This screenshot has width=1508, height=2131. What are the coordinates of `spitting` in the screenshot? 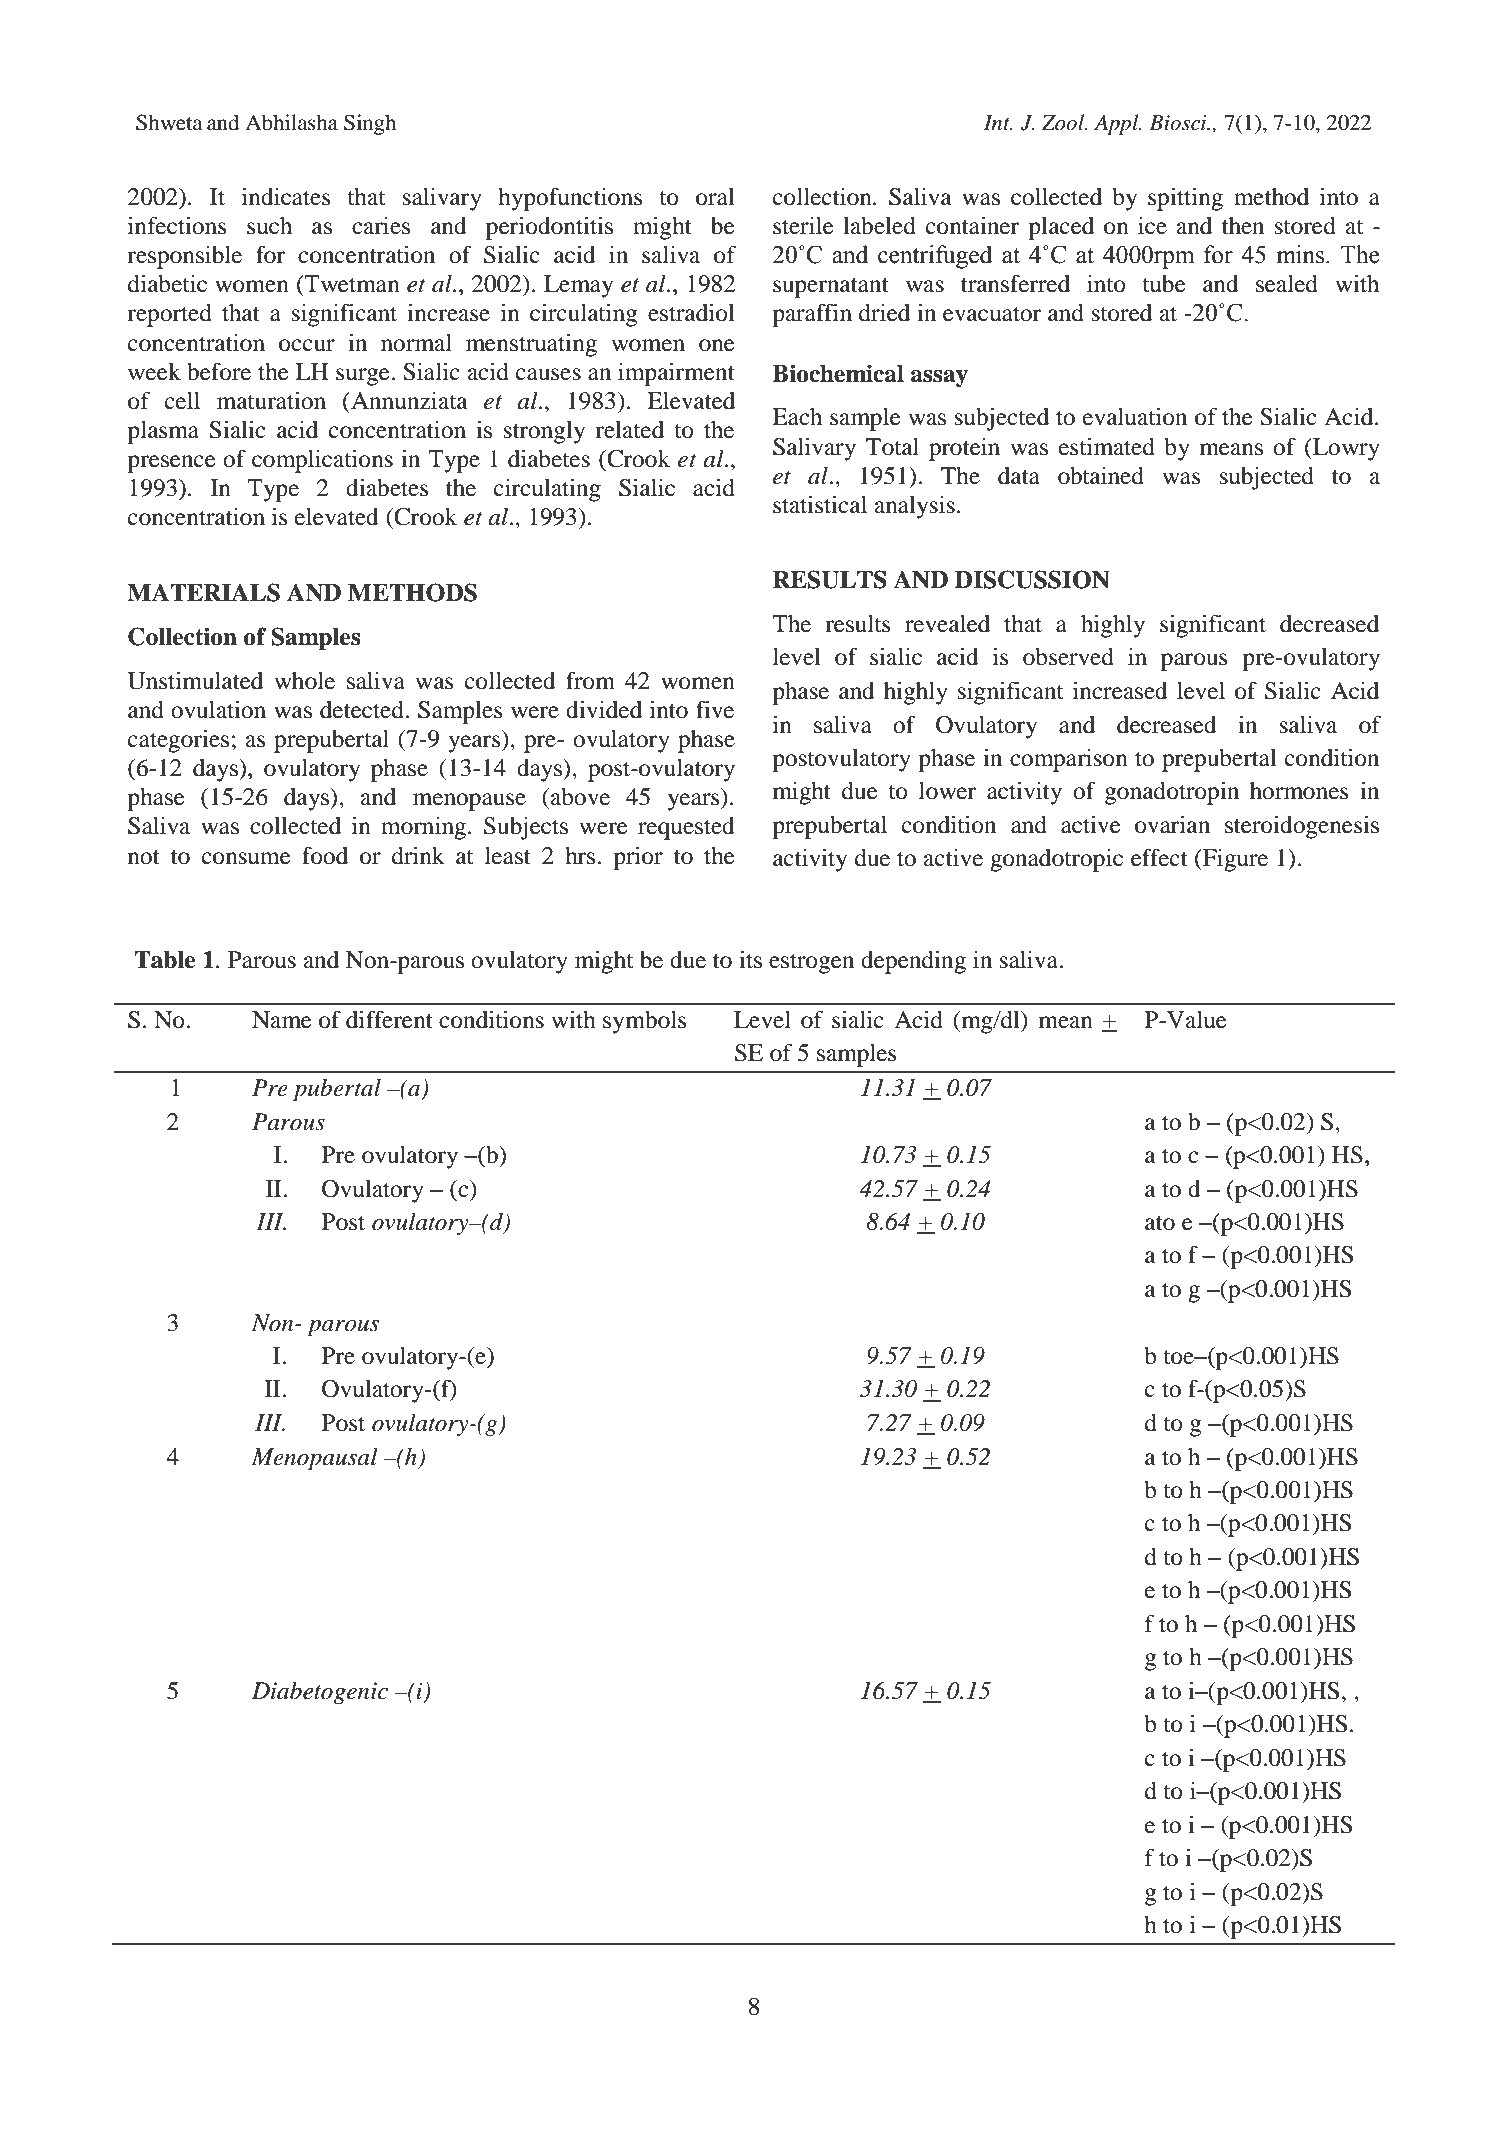 It's located at (1185, 199).
